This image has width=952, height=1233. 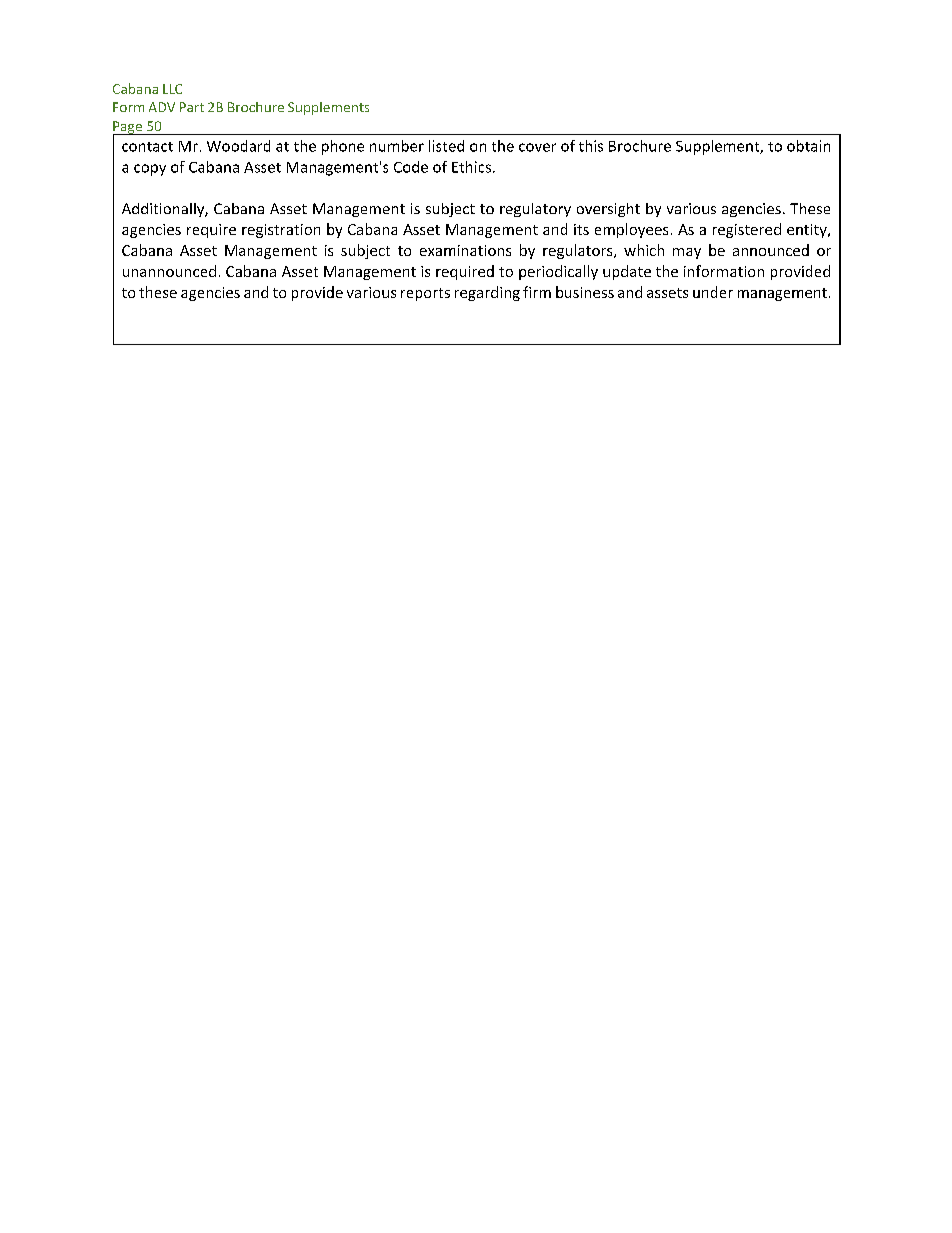 What do you see at coordinates (608, 210) in the image?
I see `oversight` at bounding box center [608, 210].
